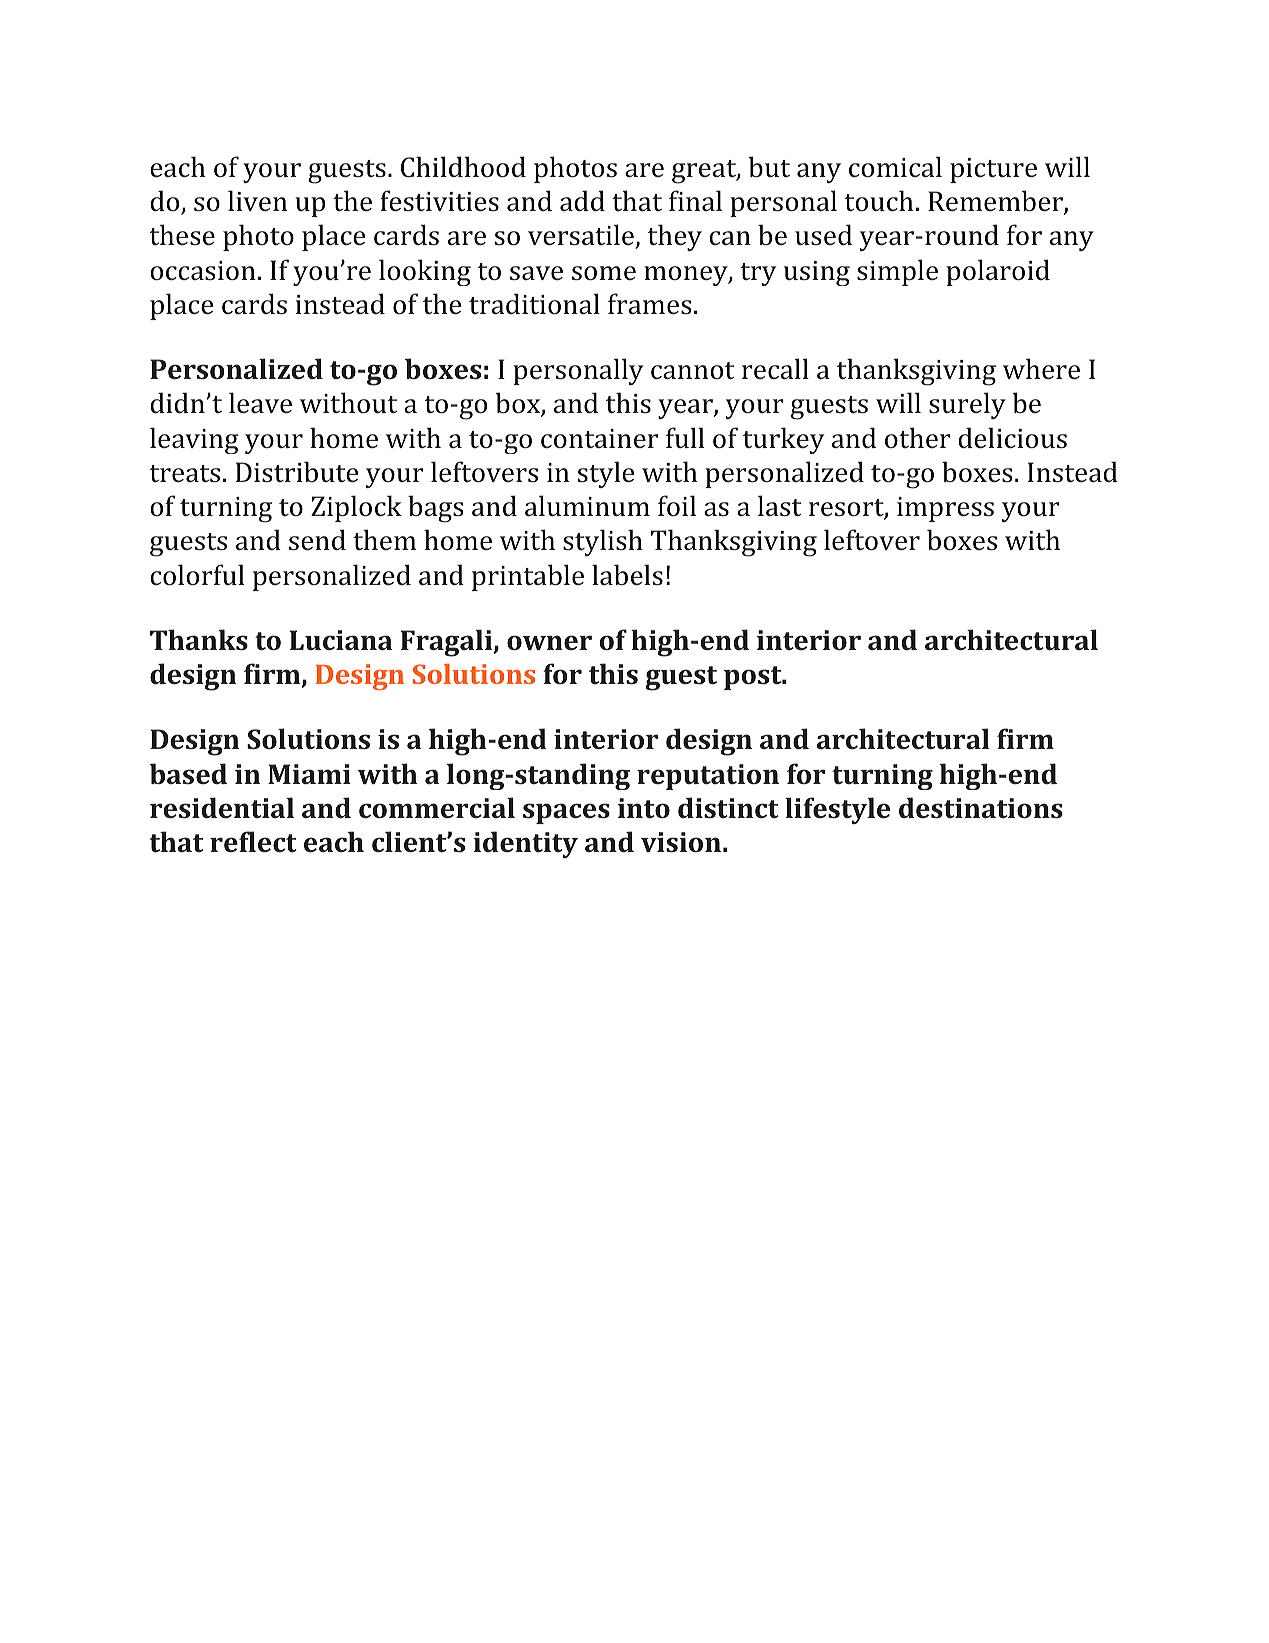  Describe the element at coordinates (257, 200) in the screenshot. I see `liven` at that location.
